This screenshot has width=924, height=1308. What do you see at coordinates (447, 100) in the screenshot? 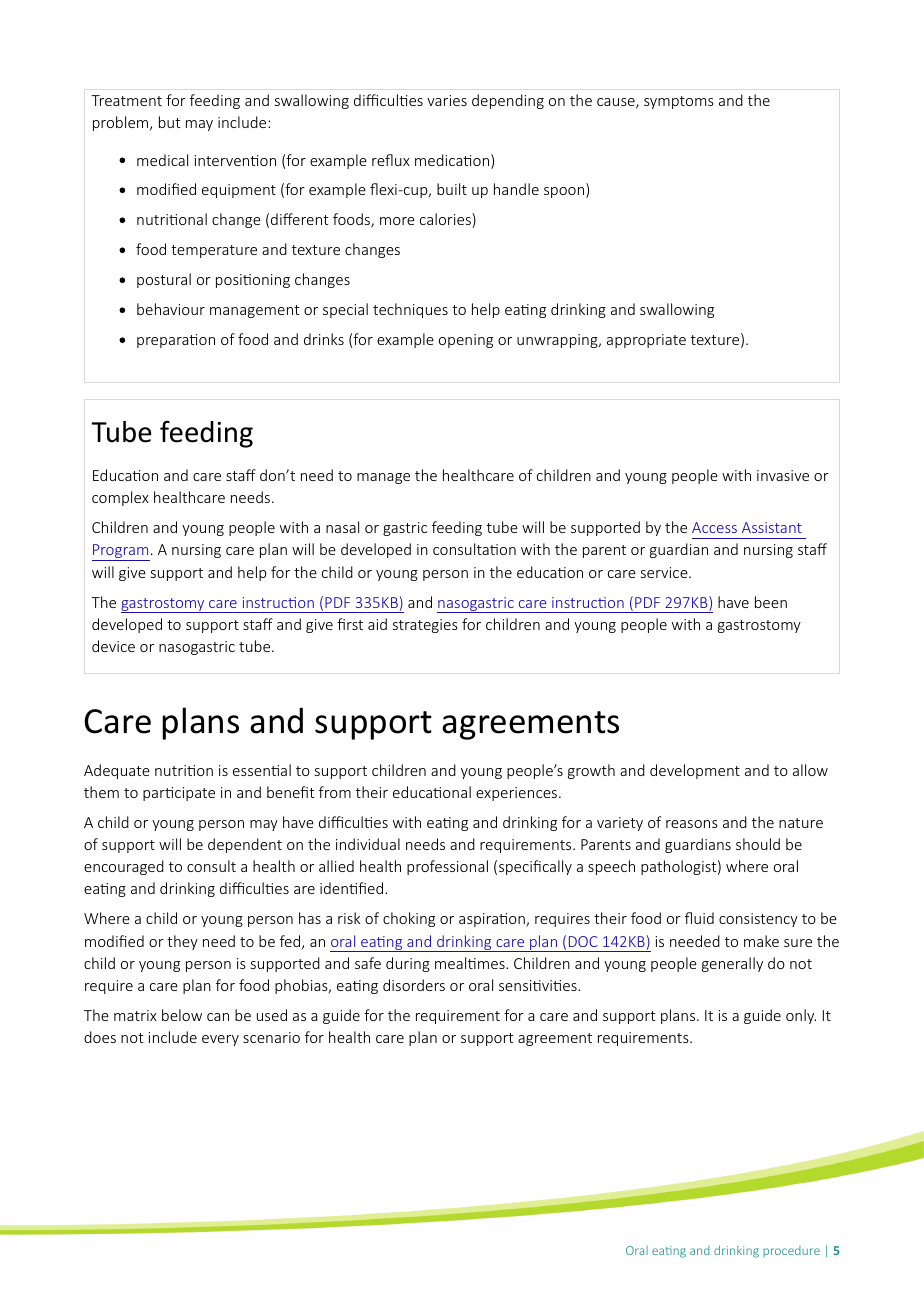
I see `varies` at bounding box center [447, 100].
